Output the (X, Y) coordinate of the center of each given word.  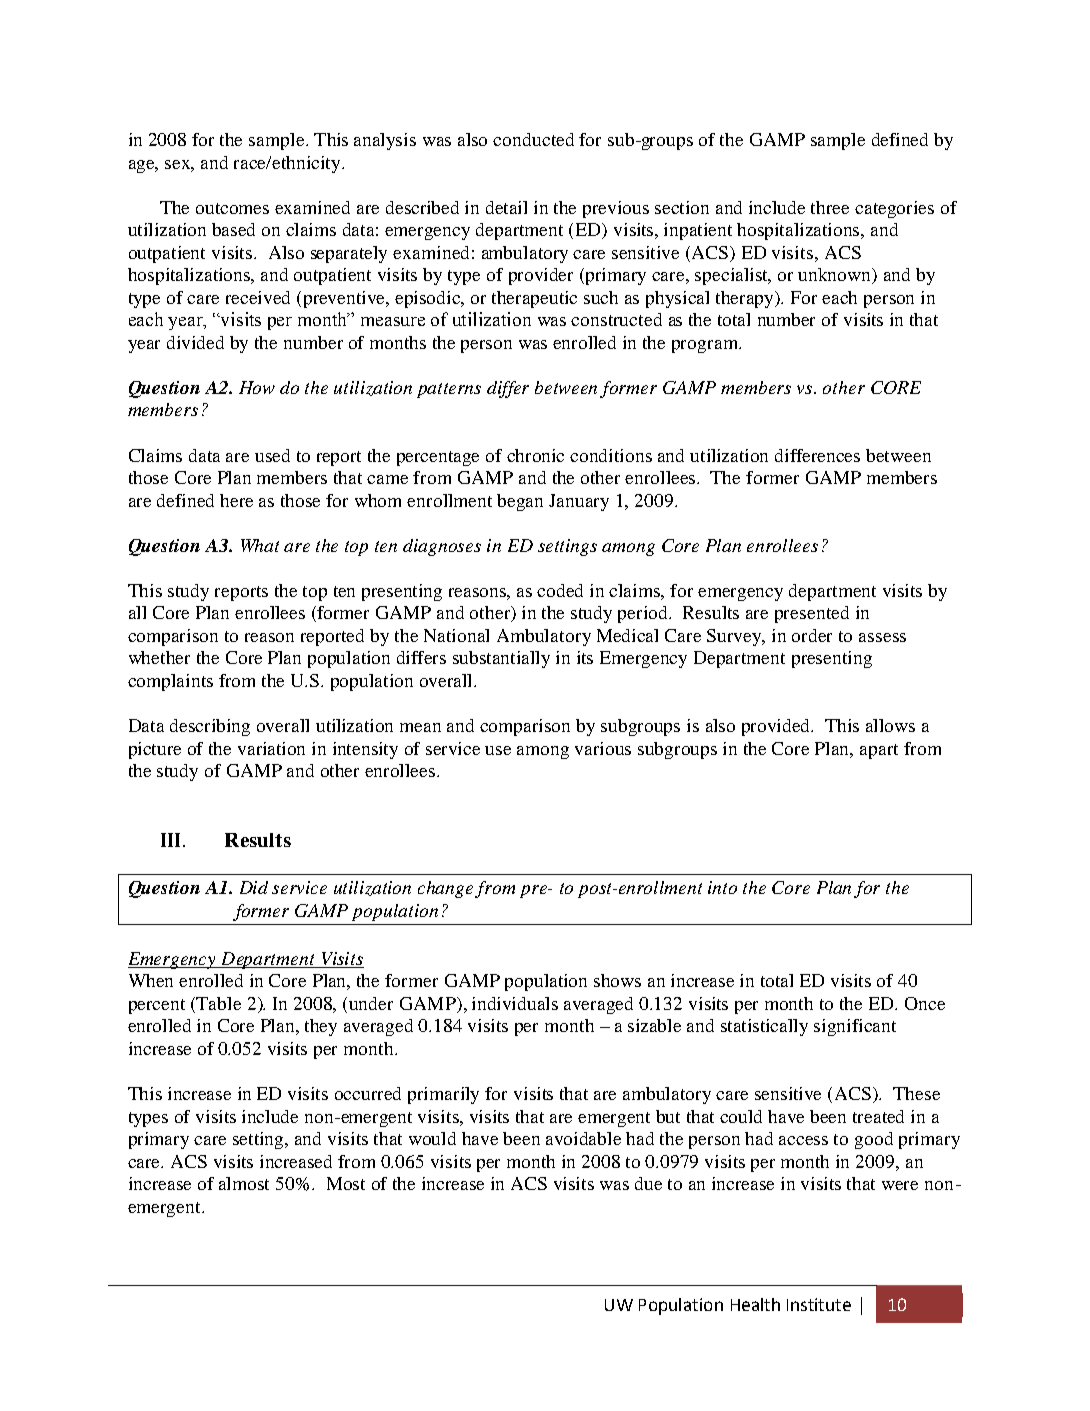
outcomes (232, 208)
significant (855, 1027)
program (706, 346)
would (432, 1138)
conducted (533, 139)
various (603, 748)
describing (210, 727)
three (830, 207)
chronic (535, 455)
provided (777, 727)
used (272, 455)
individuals (515, 1003)
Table (218, 1003)
